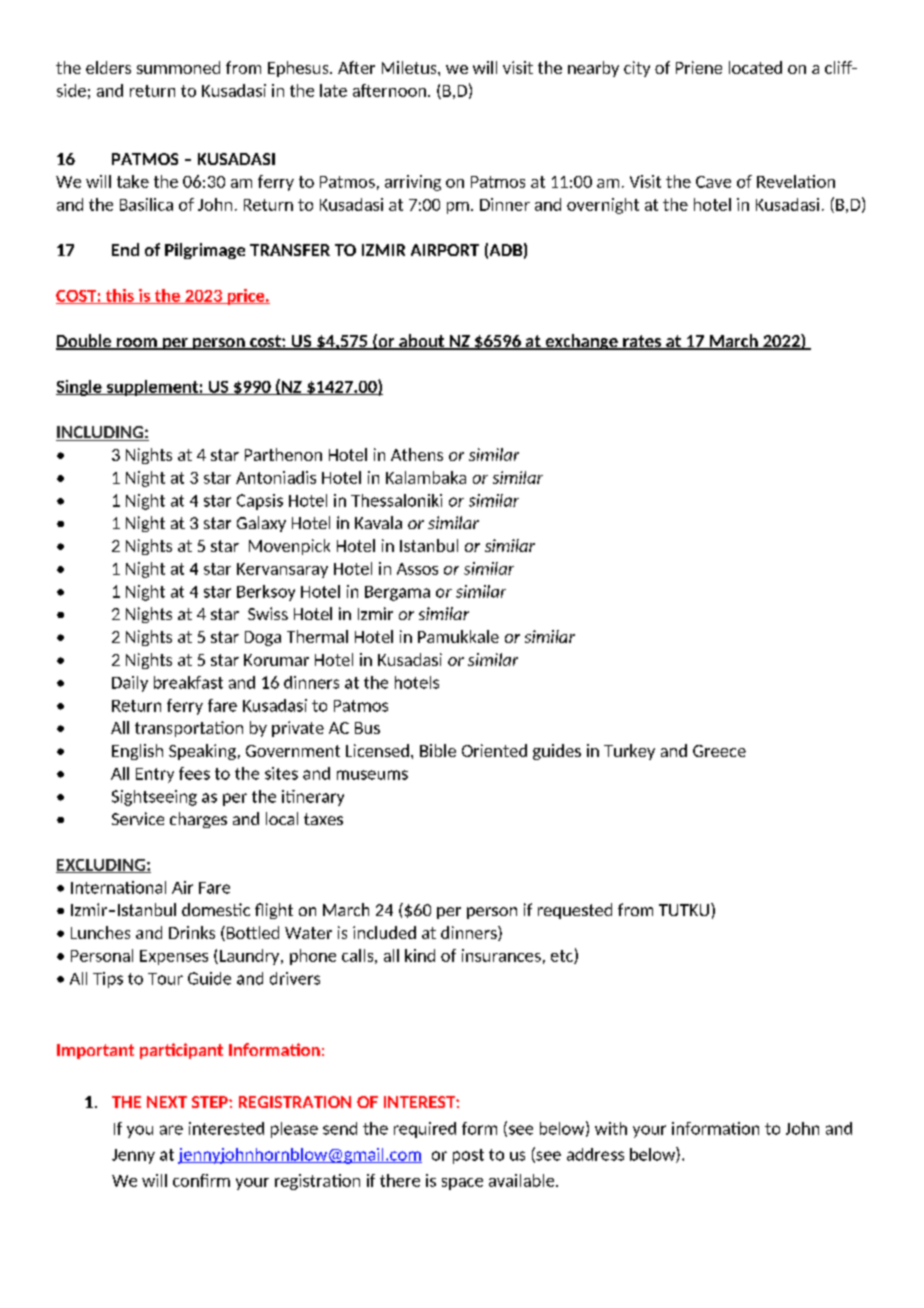 The height and width of the document is (1308, 924). I want to click on Greece, so click(719, 751).
